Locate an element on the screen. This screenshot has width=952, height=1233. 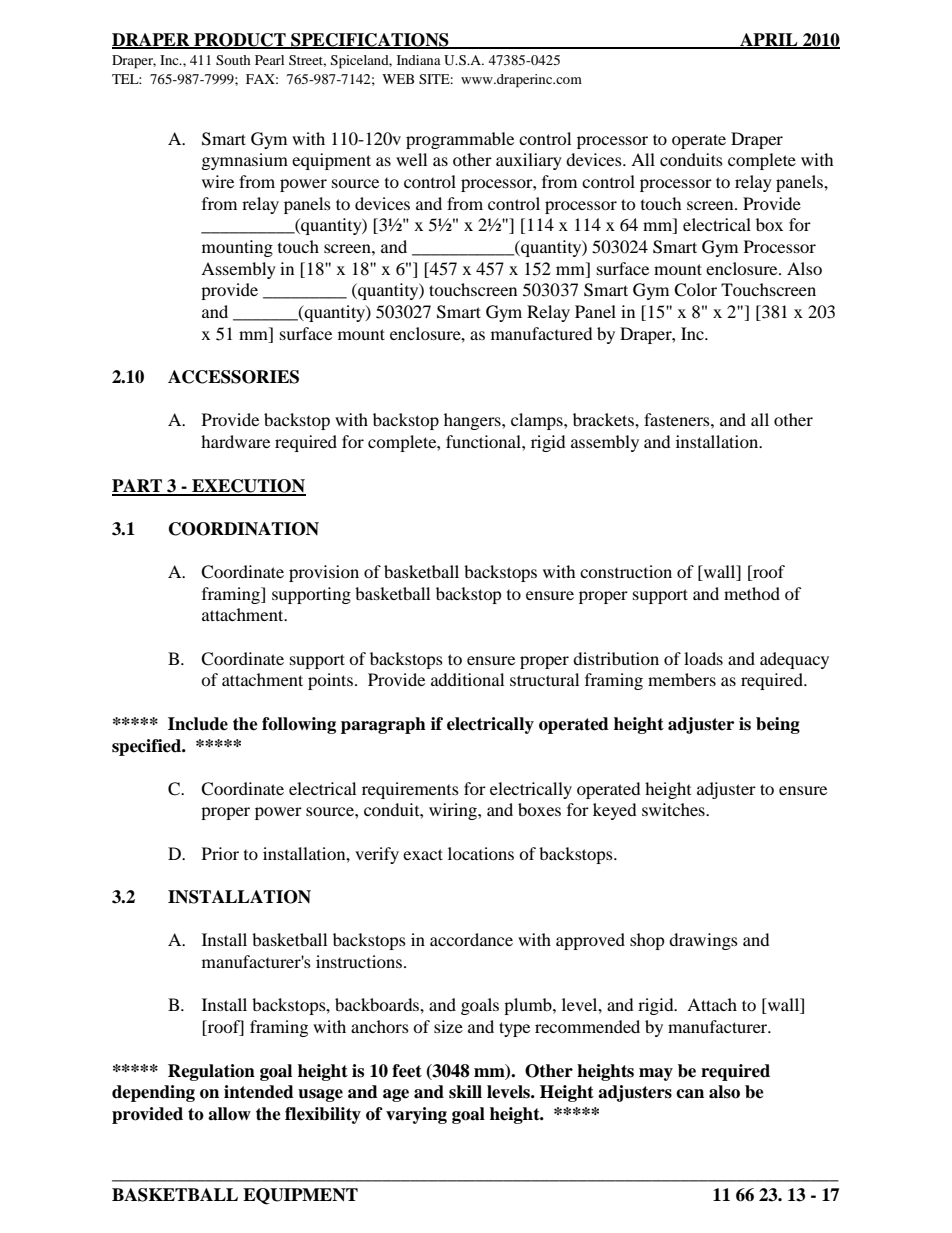
South is located at coordinates (233, 60).
